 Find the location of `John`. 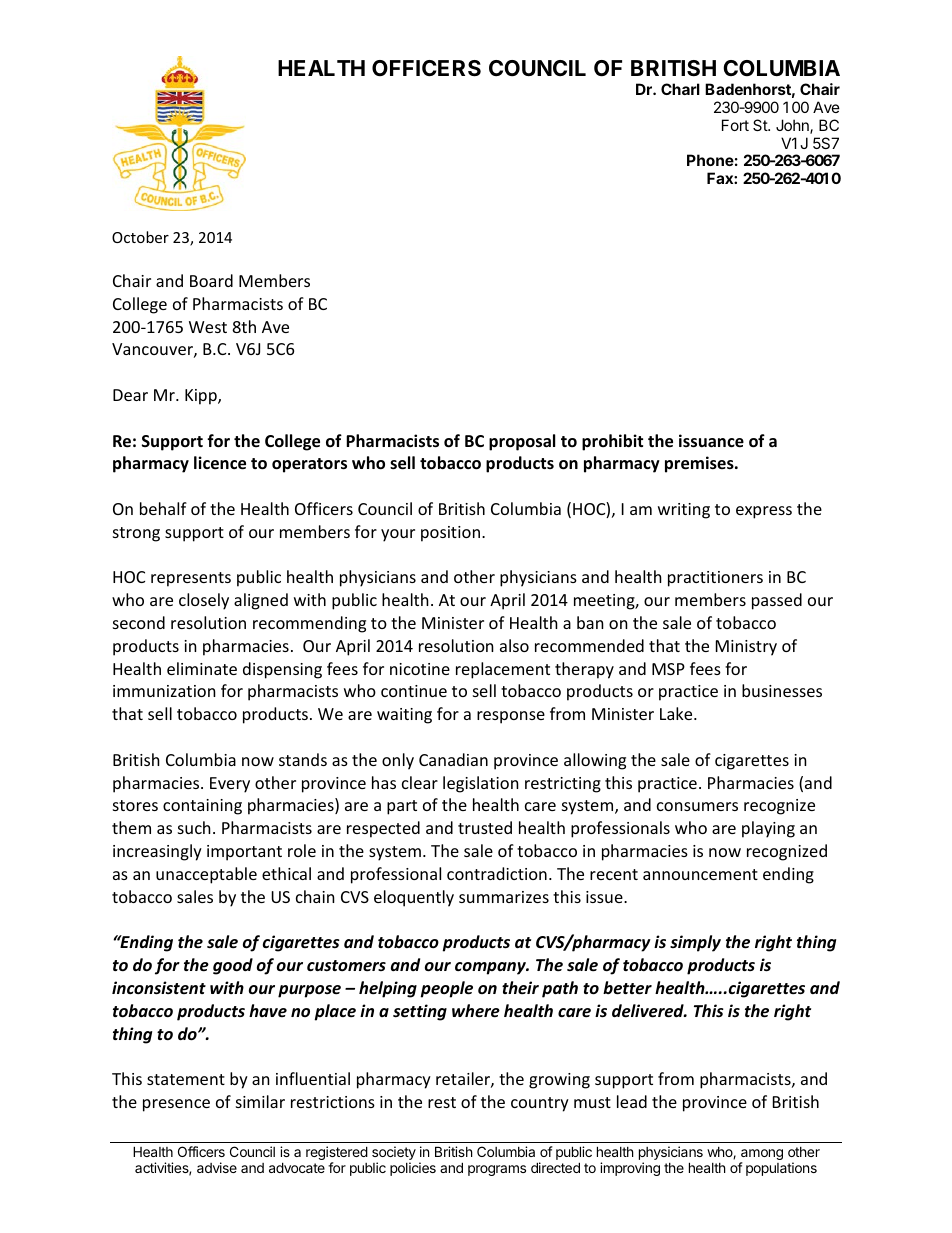

John is located at coordinates (793, 126).
